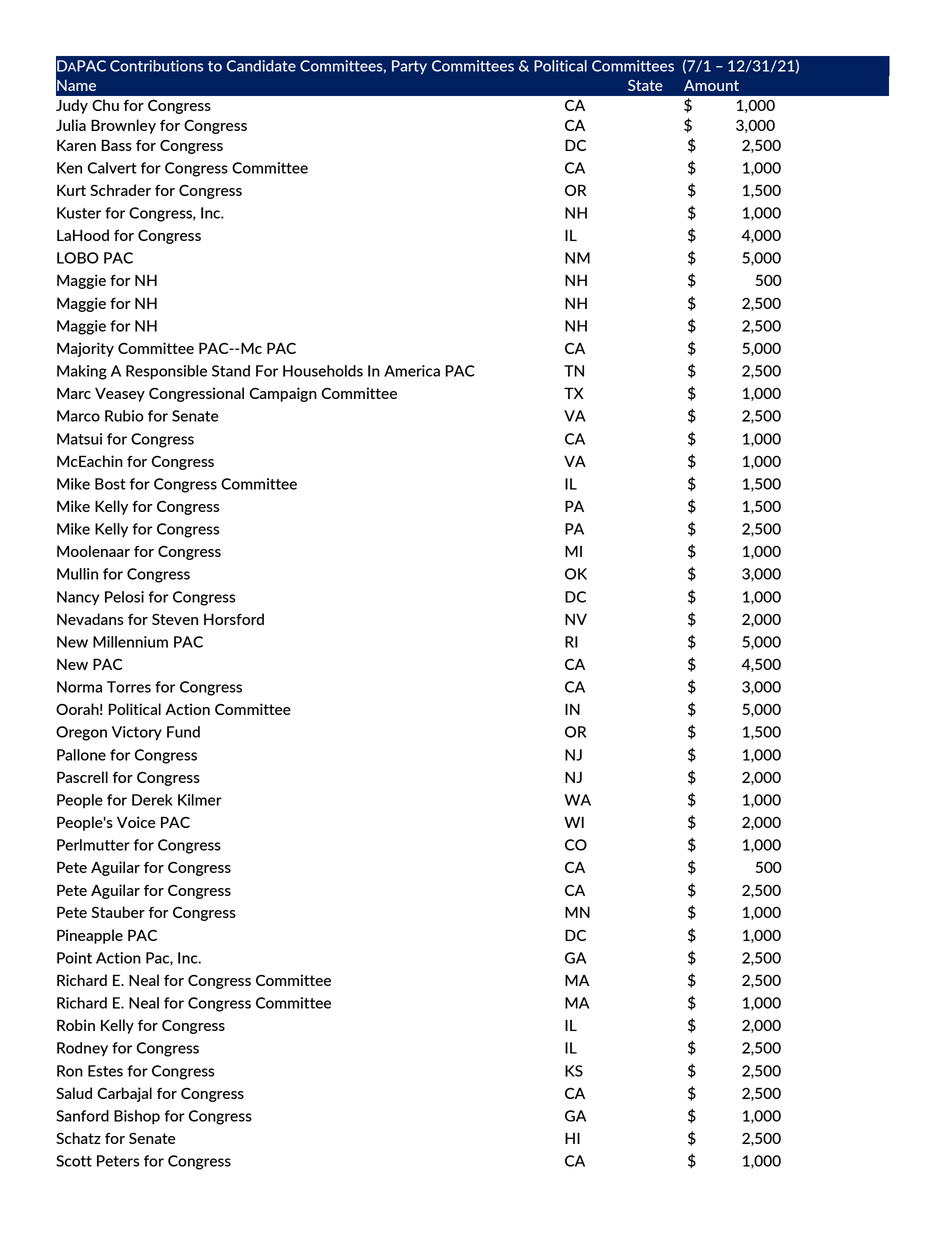 The width and height of the screenshot is (952, 1233). I want to click on Campaign, so click(283, 394).
